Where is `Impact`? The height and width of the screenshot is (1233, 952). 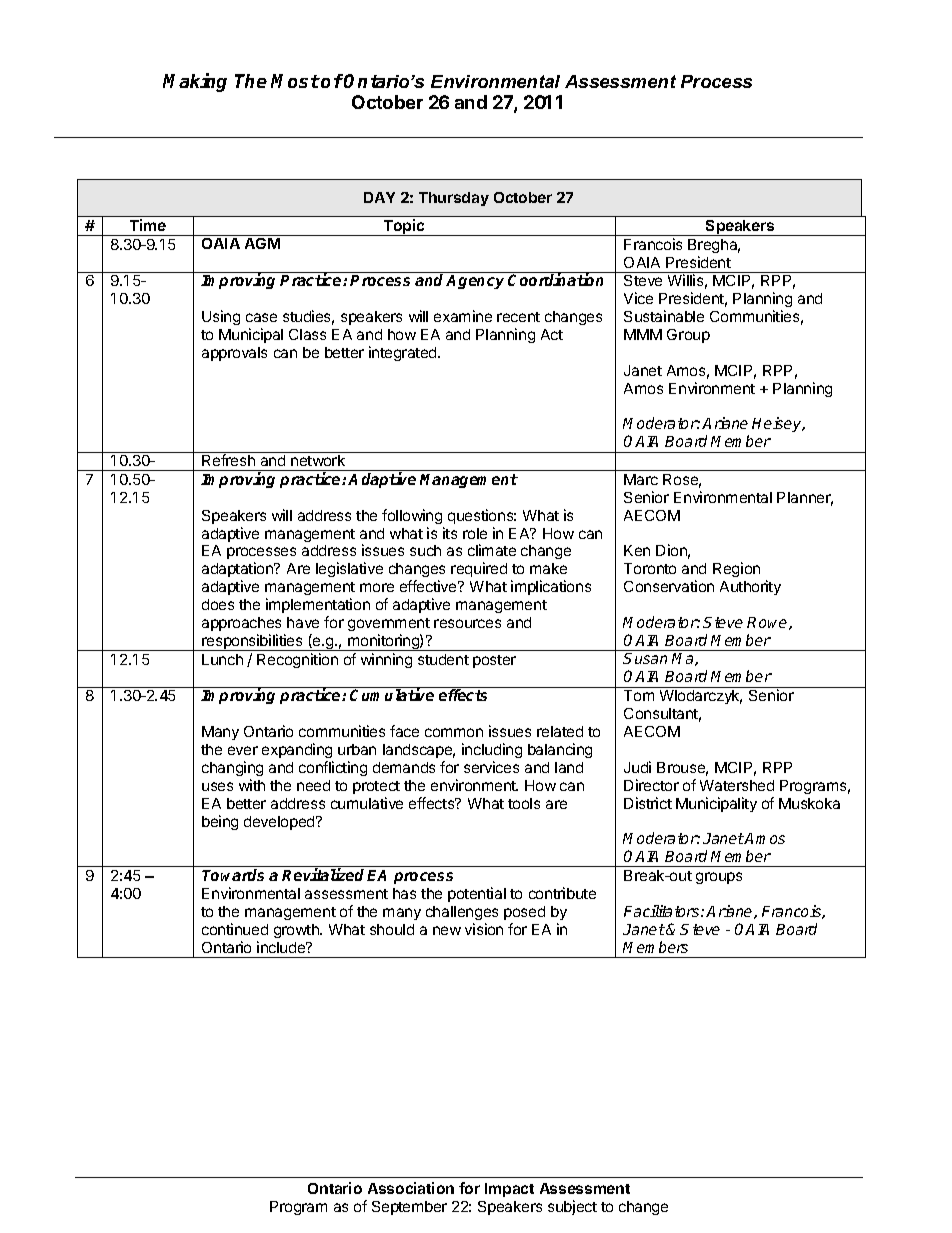 Impact is located at coordinates (509, 1190).
